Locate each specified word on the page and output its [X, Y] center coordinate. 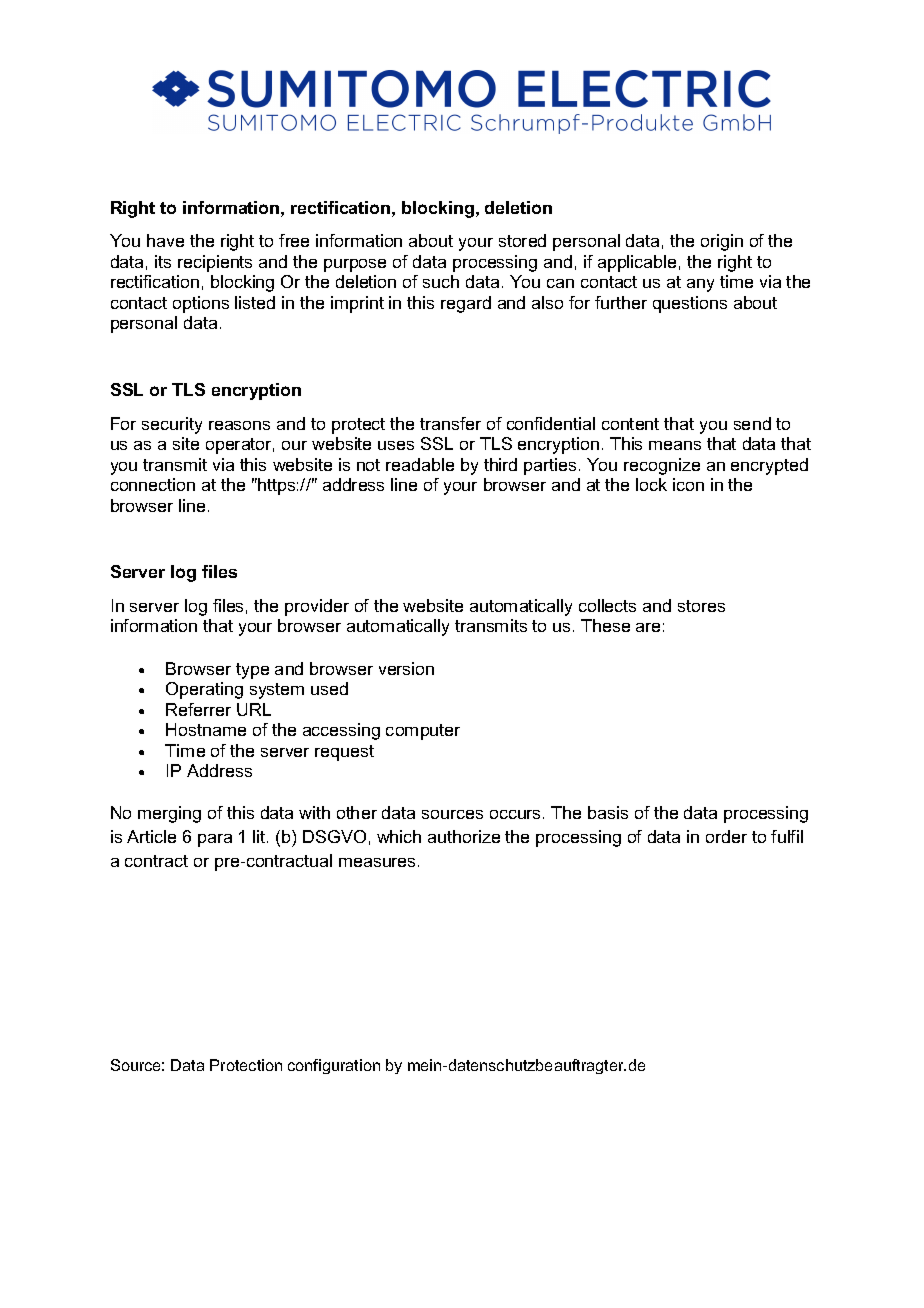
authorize [464, 836]
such [441, 281]
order [726, 836]
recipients [215, 263]
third [500, 464]
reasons [239, 425]
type [252, 671]
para [215, 840]
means [675, 445]
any [700, 285]
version [406, 668]
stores [701, 606]
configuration [334, 1066]
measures [377, 862]
